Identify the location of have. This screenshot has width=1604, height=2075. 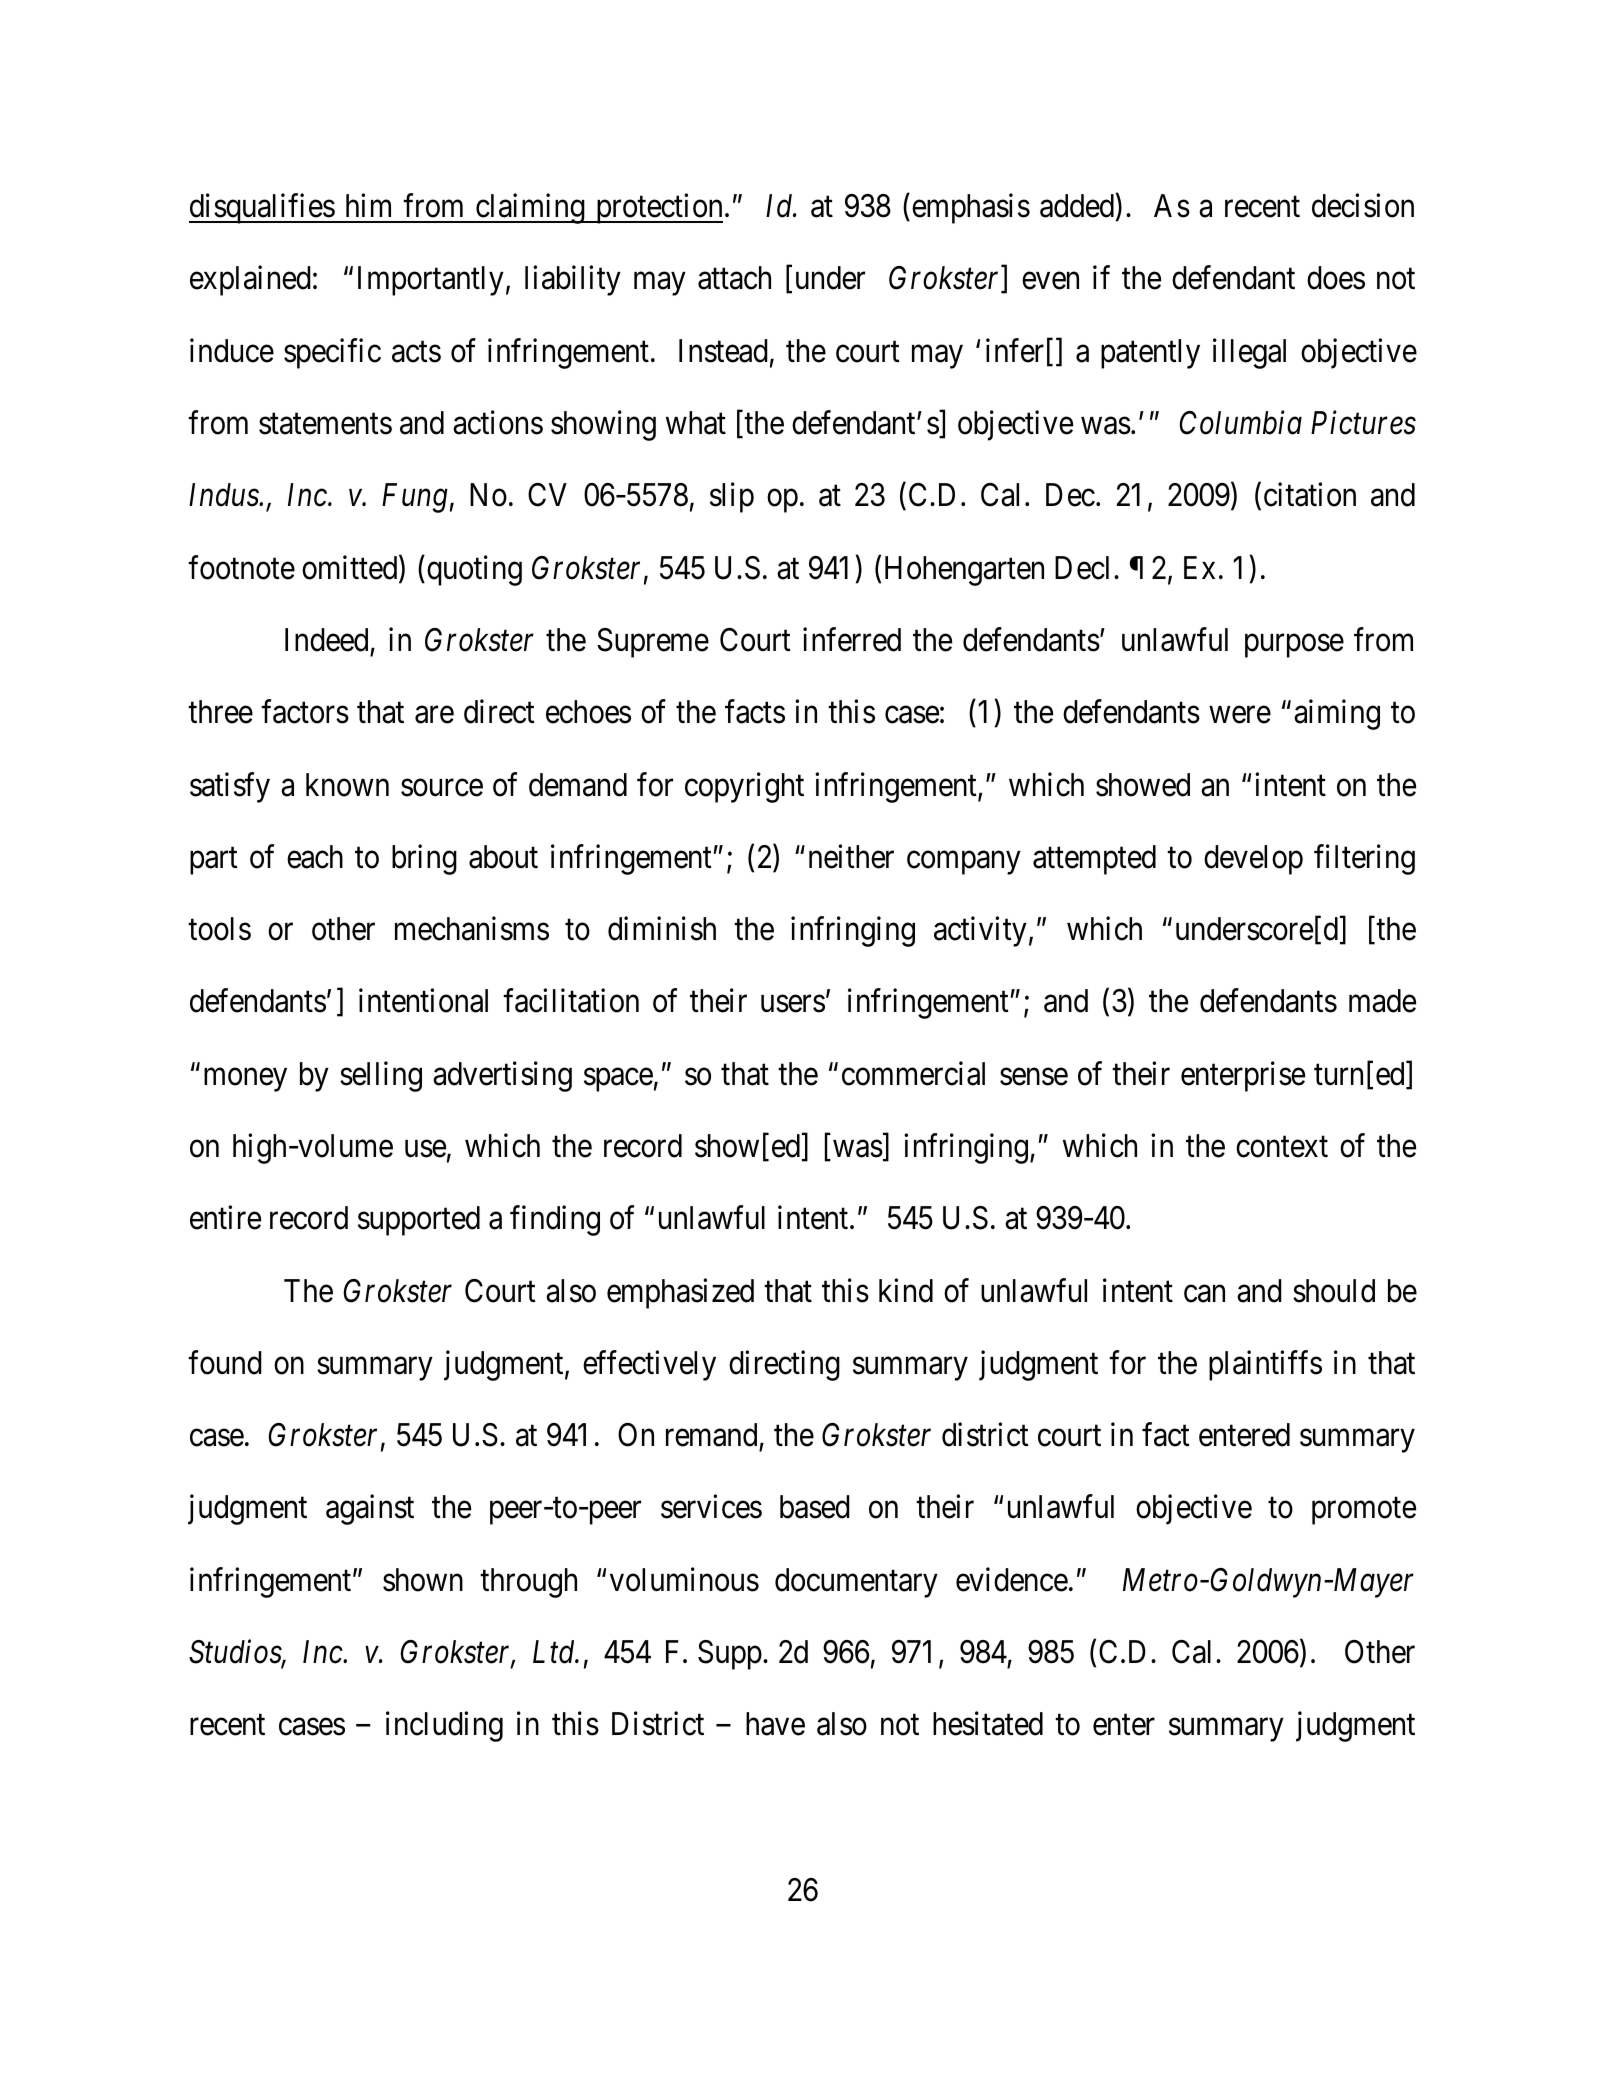
(775, 1724).
